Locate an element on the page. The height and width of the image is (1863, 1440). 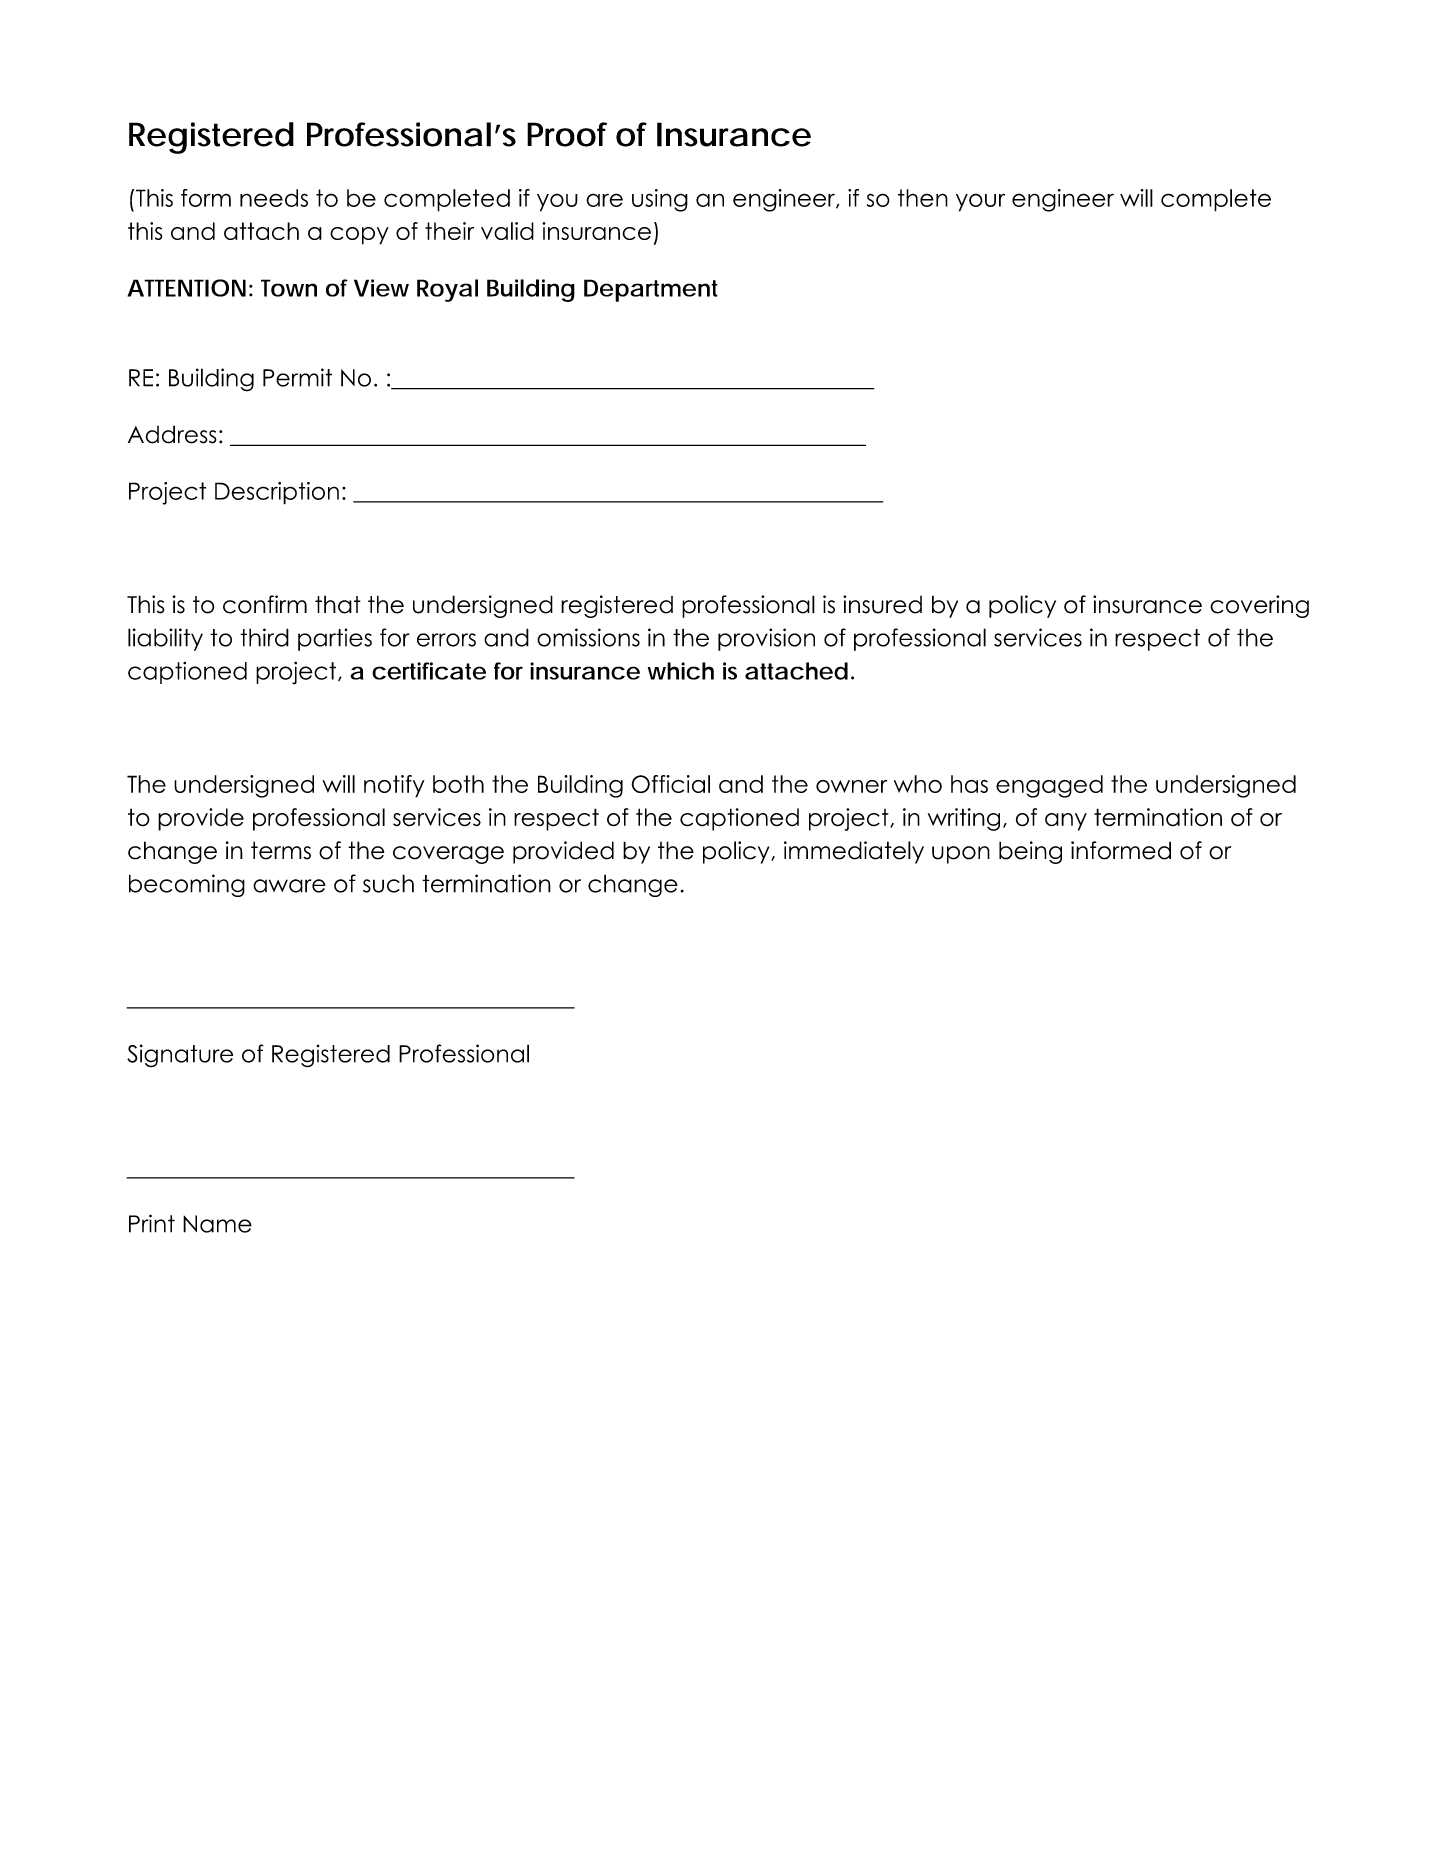
your is located at coordinates (980, 202).
